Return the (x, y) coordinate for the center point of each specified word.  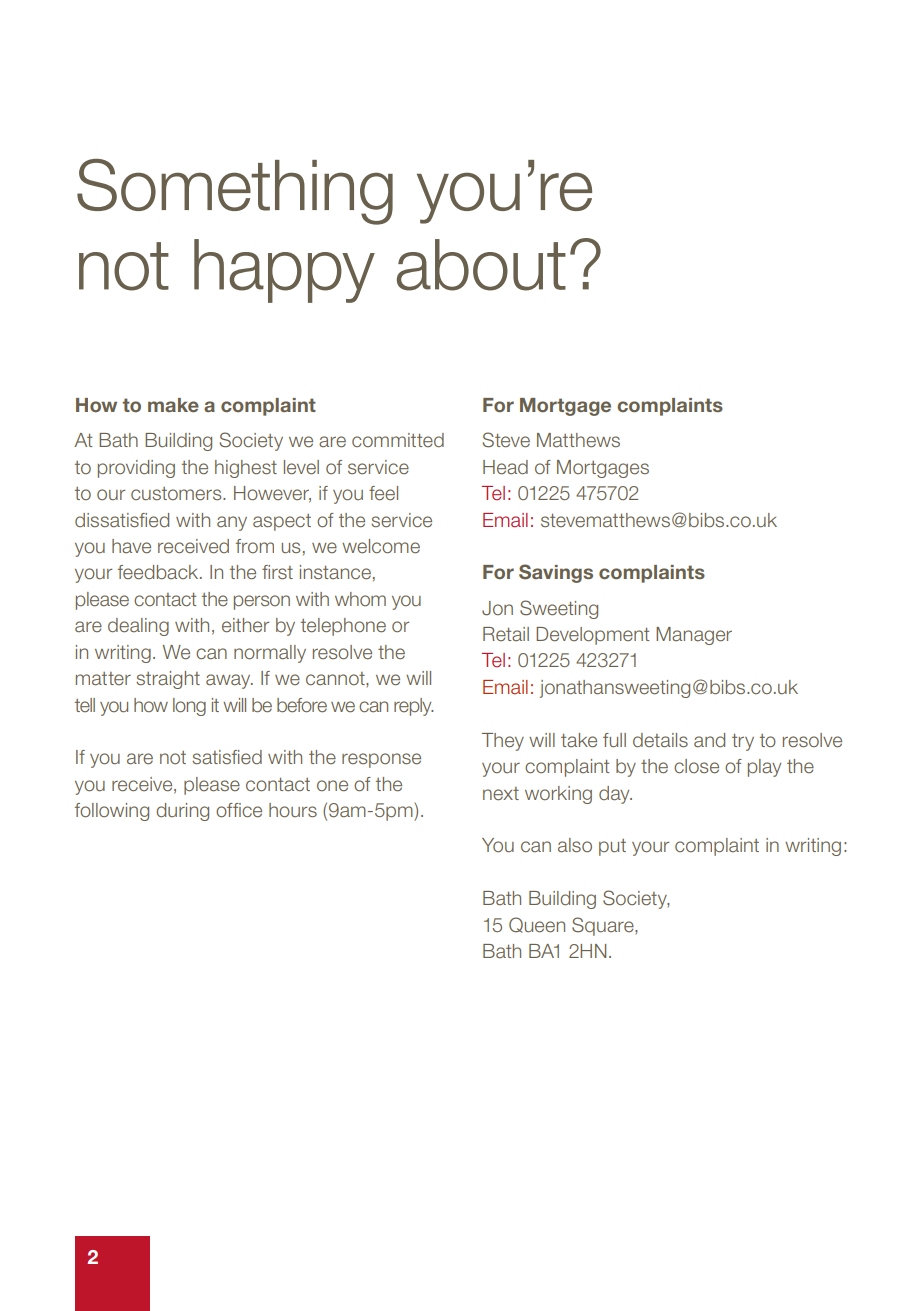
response (381, 760)
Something (235, 192)
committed (398, 440)
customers (177, 494)
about (481, 265)
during (182, 812)
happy (284, 271)
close (696, 766)
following (112, 812)
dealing (138, 627)
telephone (343, 627)
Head (505, 467)
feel (383, 493)
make (173, 405)
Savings (556, 573)
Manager (694, 636)
